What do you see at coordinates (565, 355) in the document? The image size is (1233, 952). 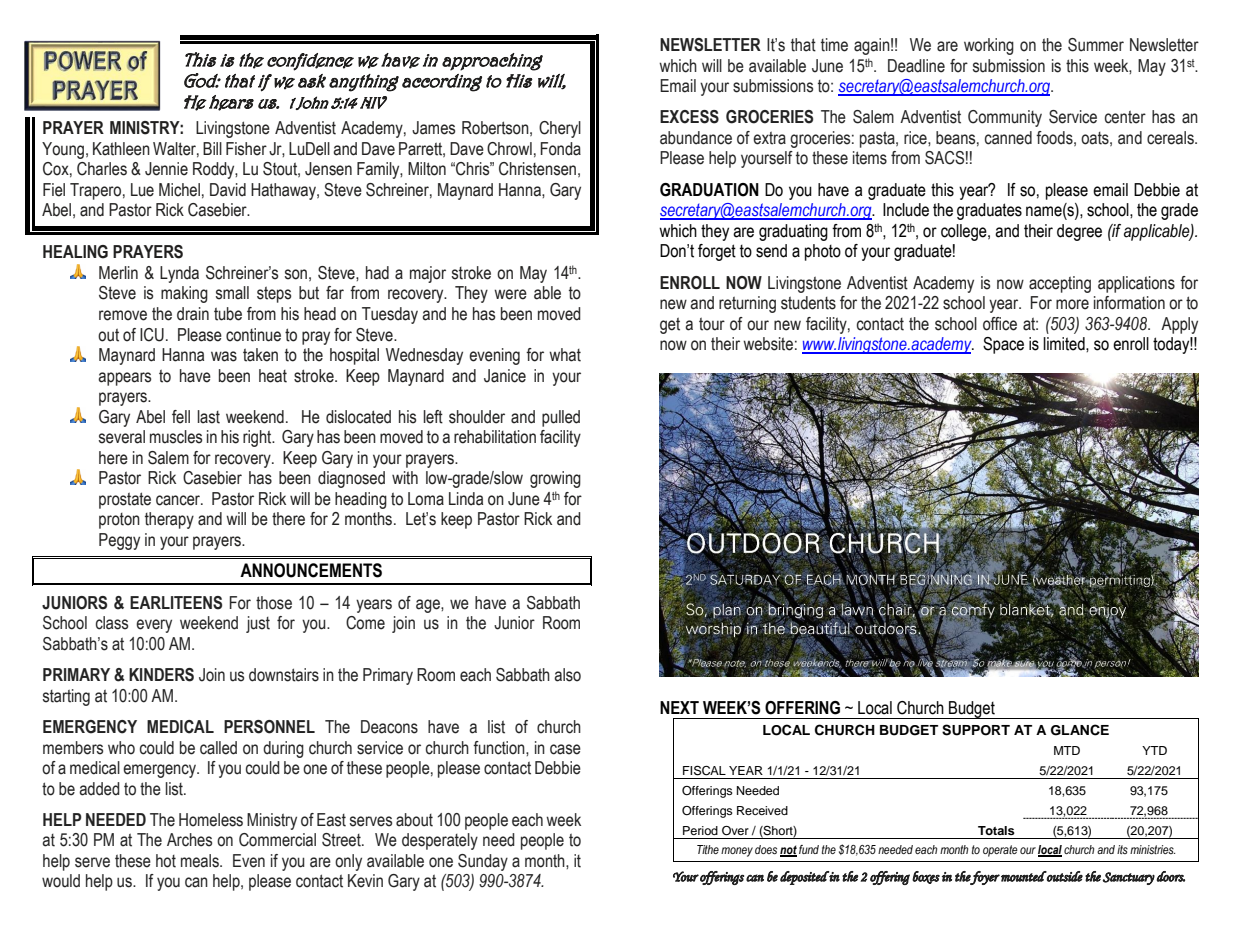 I see `what` at bounding box center [565, 355].
